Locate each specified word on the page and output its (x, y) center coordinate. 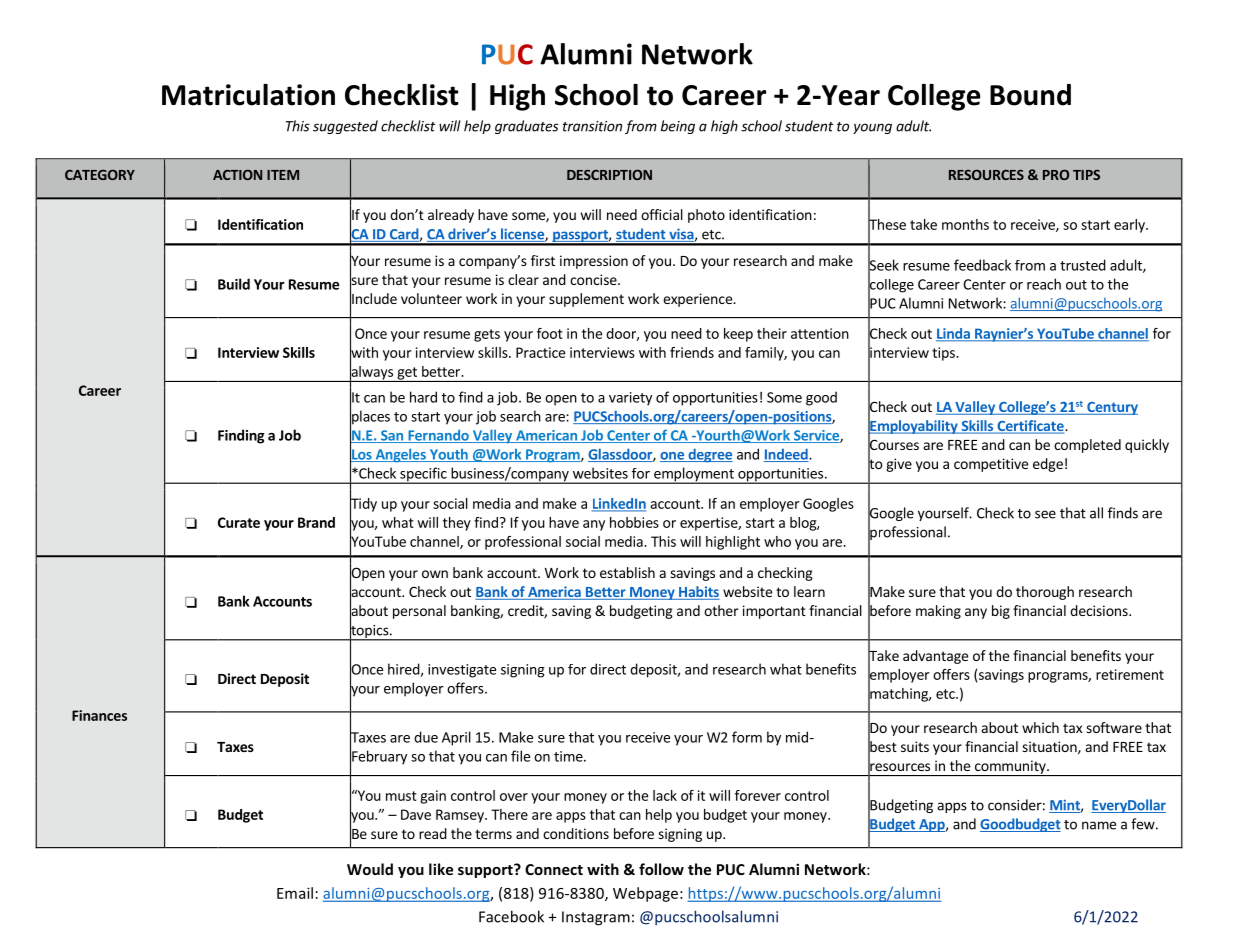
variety (630, 399)
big (1001, 612)
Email (295, 893)
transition (592, 126)
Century (1111, 408)
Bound (1030, 95)
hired (404, 670)
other (721, 610)
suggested (345, 127)
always (372, 373)
